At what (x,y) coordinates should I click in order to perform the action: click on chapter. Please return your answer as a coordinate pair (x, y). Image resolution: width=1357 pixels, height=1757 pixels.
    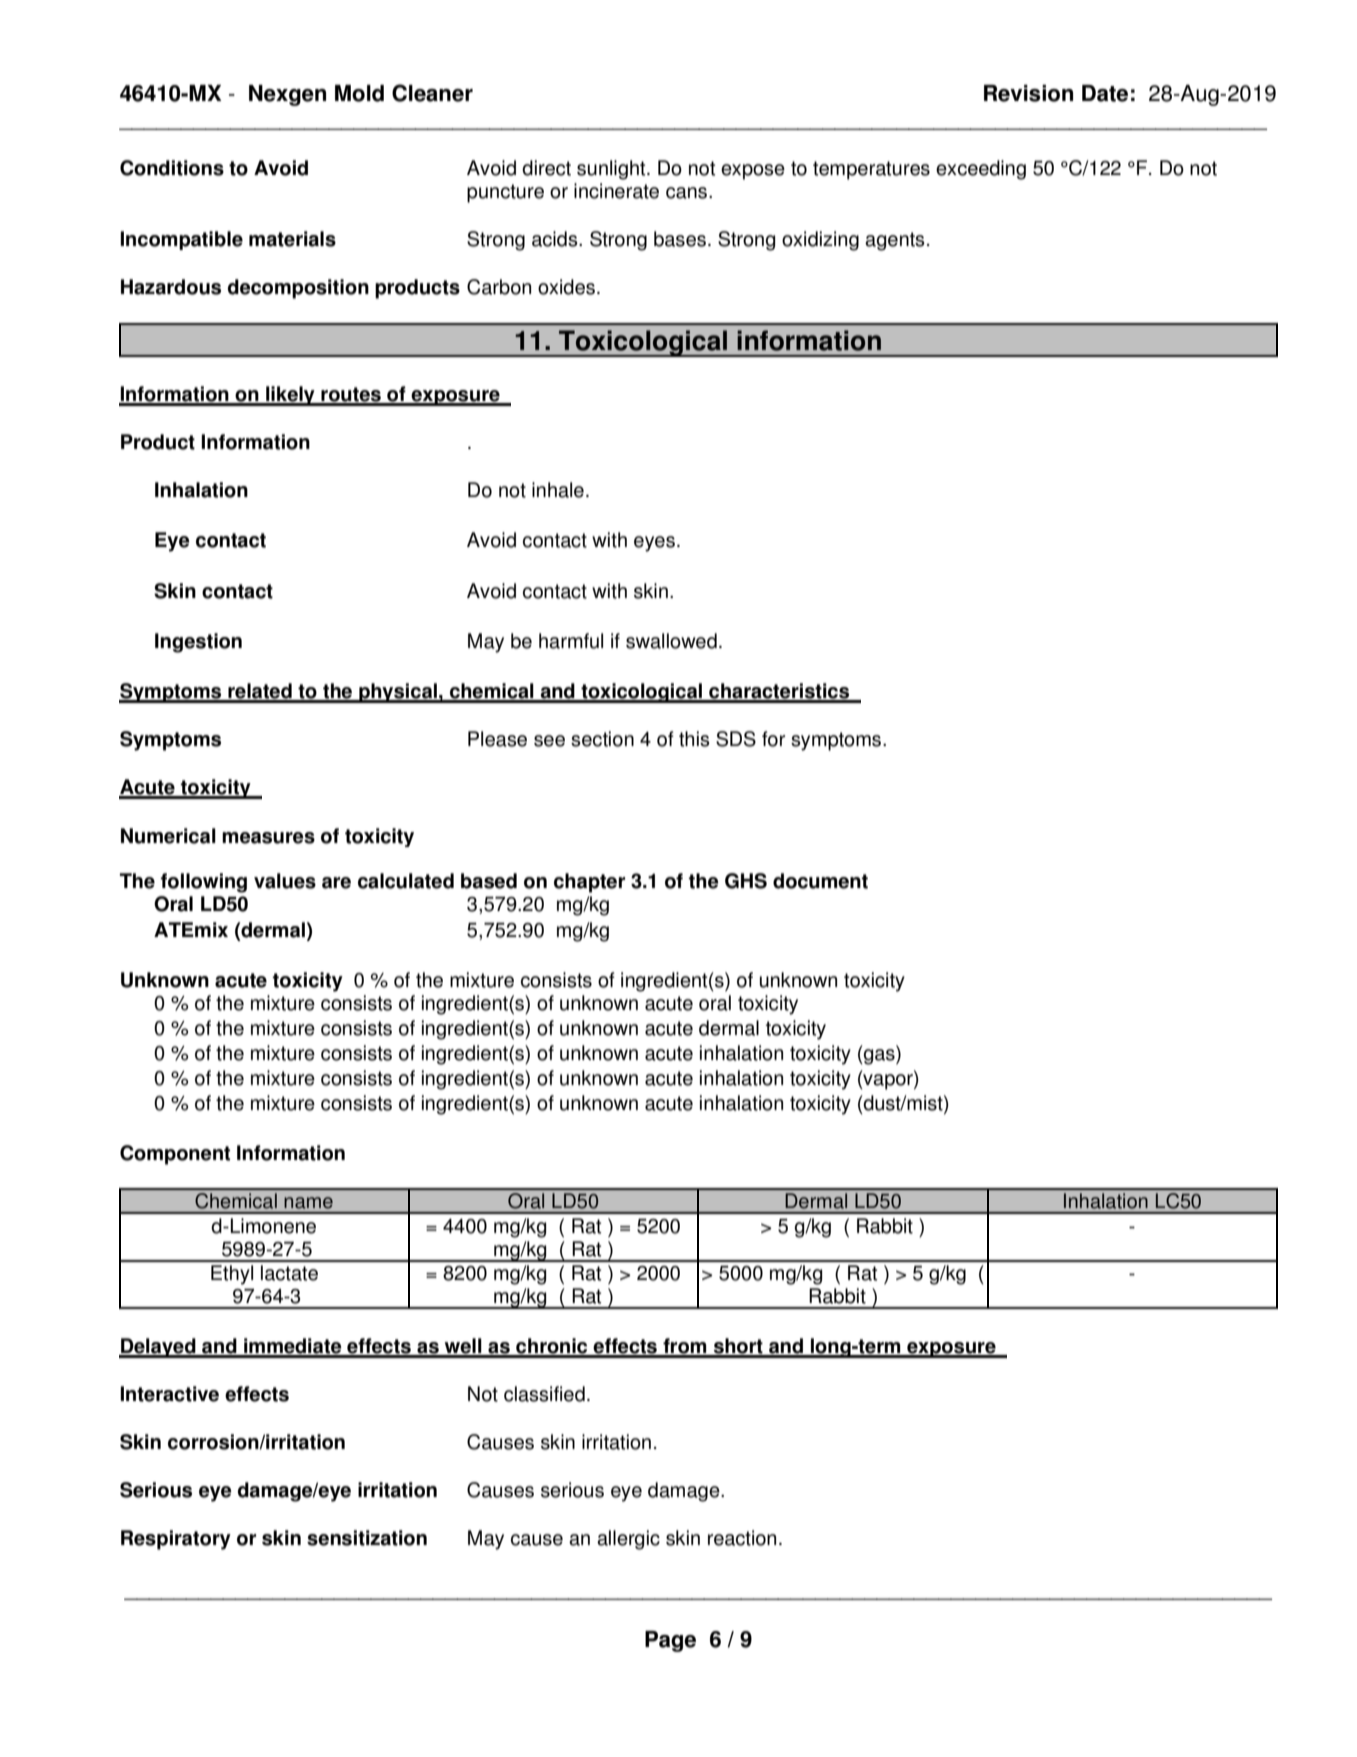
    Looking at the image, I should click on (589, 883).
